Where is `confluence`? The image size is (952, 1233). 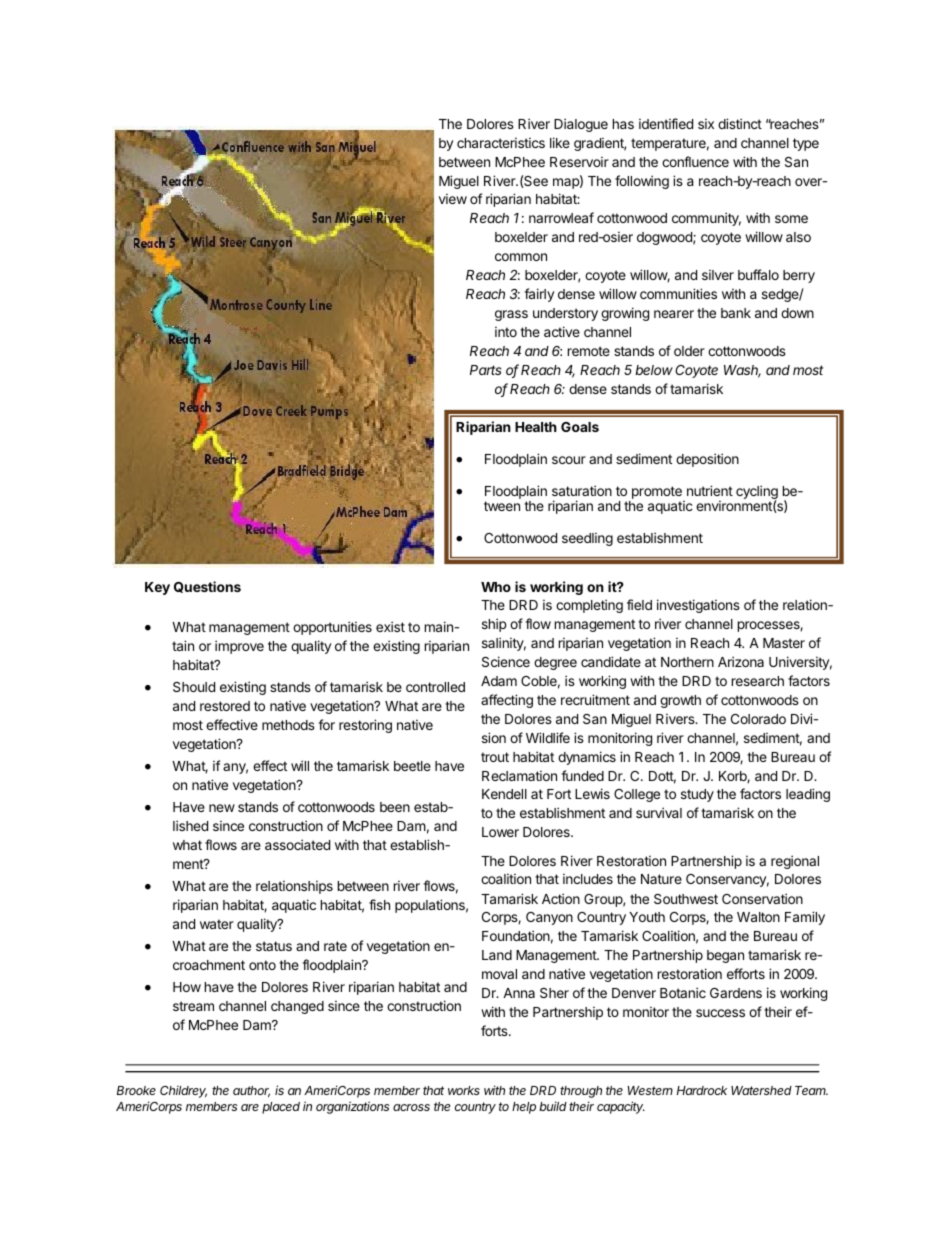 confluence is located at coordinates (695, 161).
